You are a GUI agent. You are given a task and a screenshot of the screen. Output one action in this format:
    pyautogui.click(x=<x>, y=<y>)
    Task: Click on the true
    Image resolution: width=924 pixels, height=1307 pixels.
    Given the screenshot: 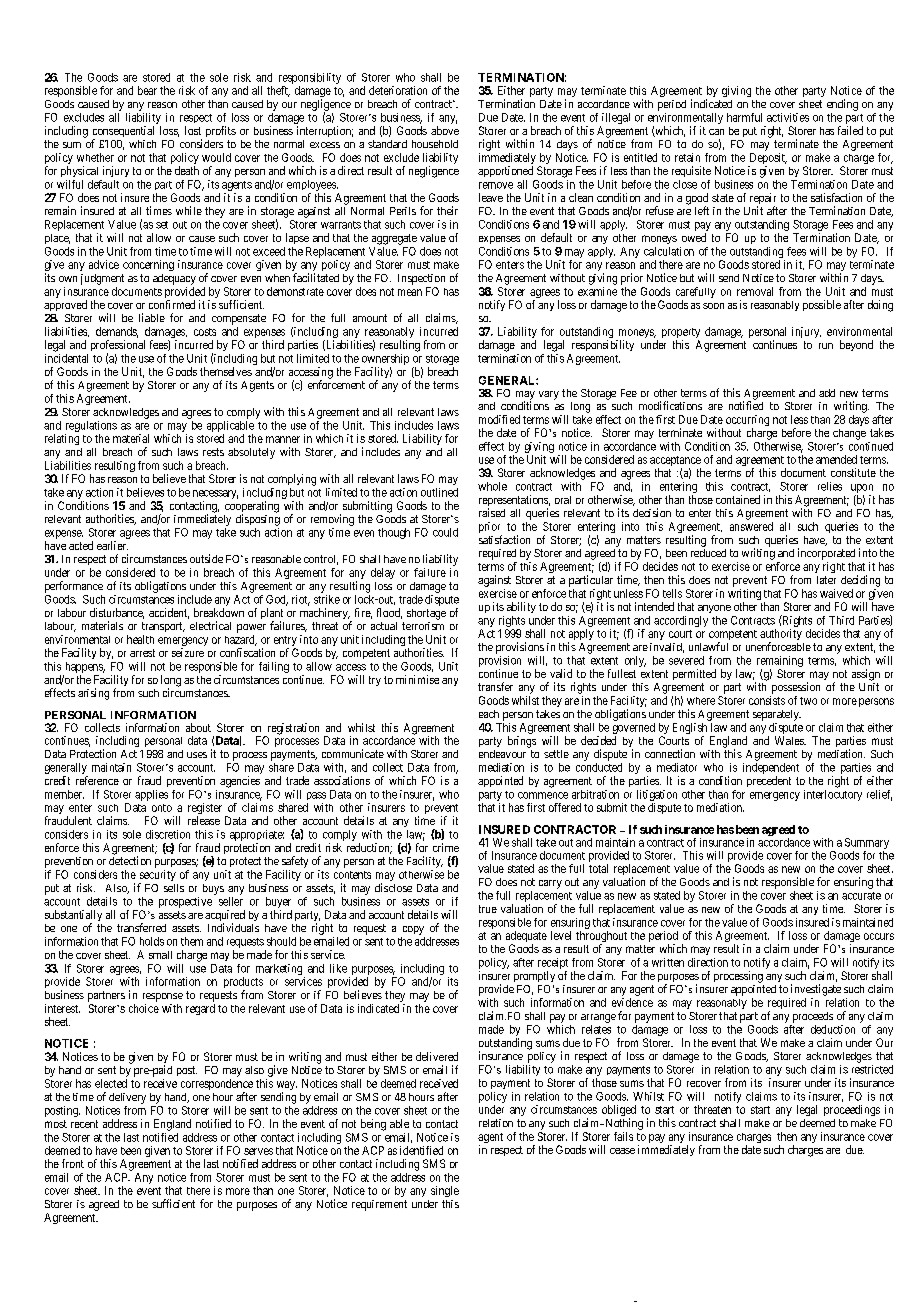 What is the action you would take?
    pyautogui.click(x=488, y=909)
